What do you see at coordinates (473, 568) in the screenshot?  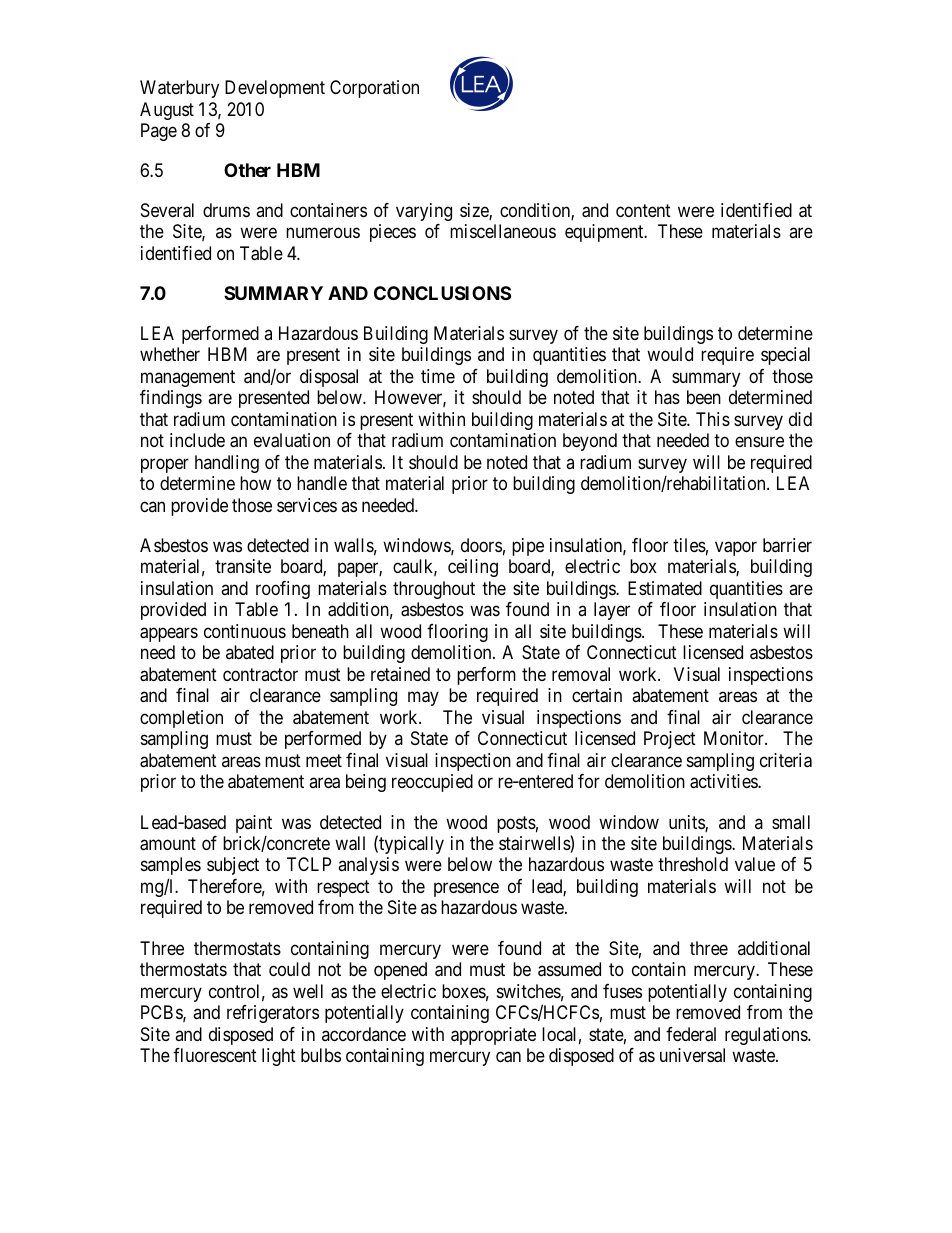 I see `ceiling` at bounding box center [473, 568].
